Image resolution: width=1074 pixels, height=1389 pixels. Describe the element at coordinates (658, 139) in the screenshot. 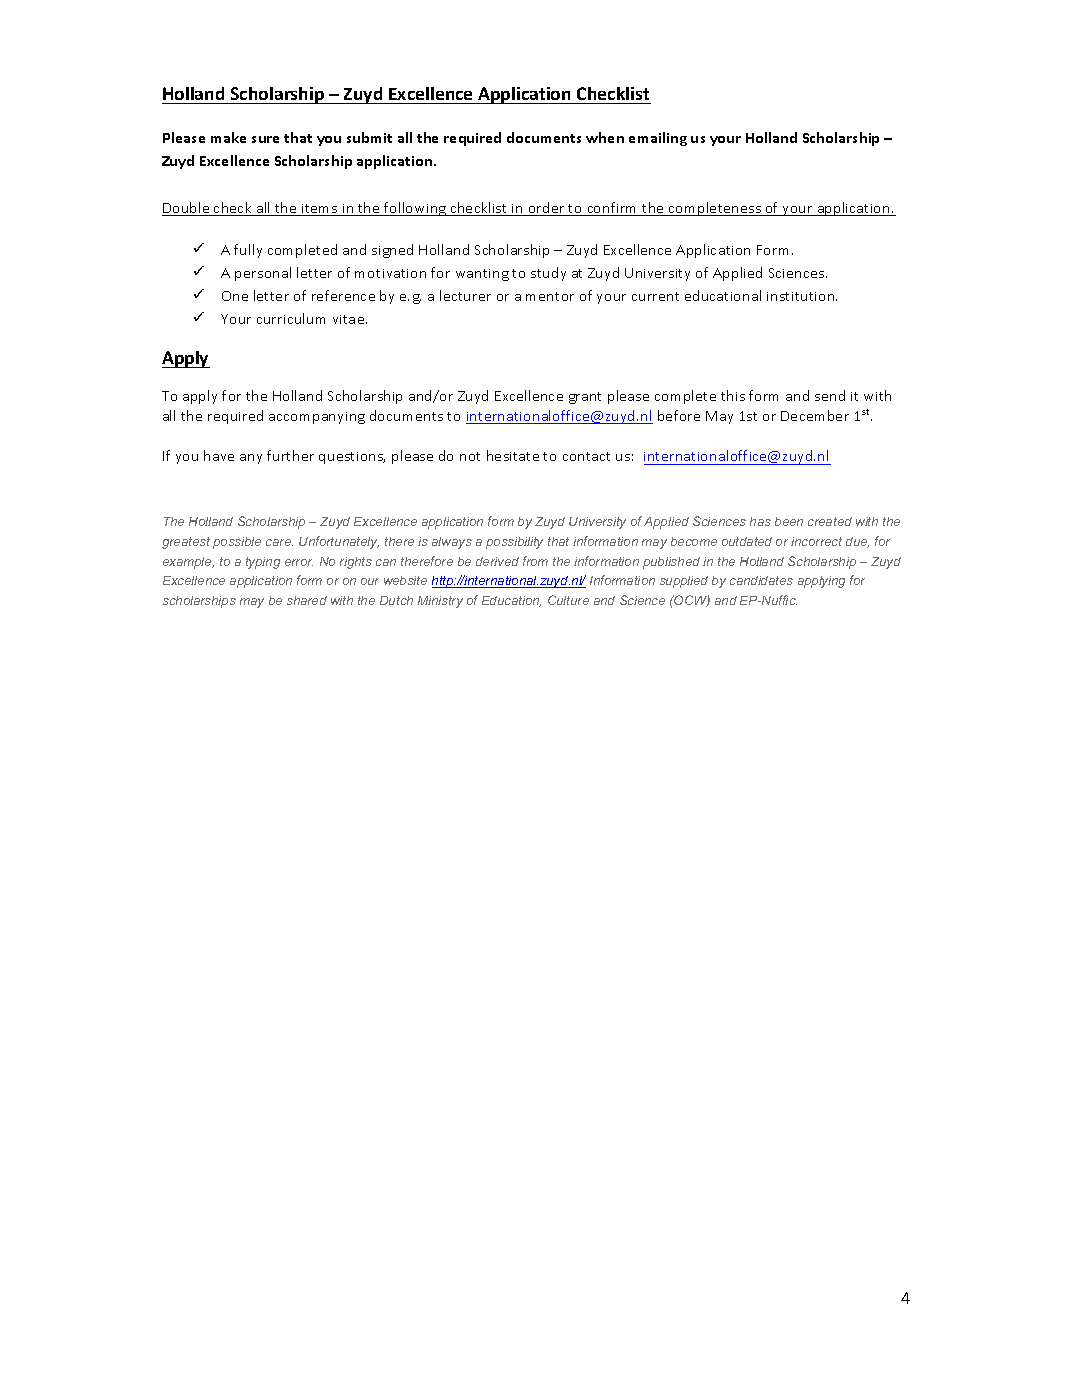

I see `emailing` at that location.
